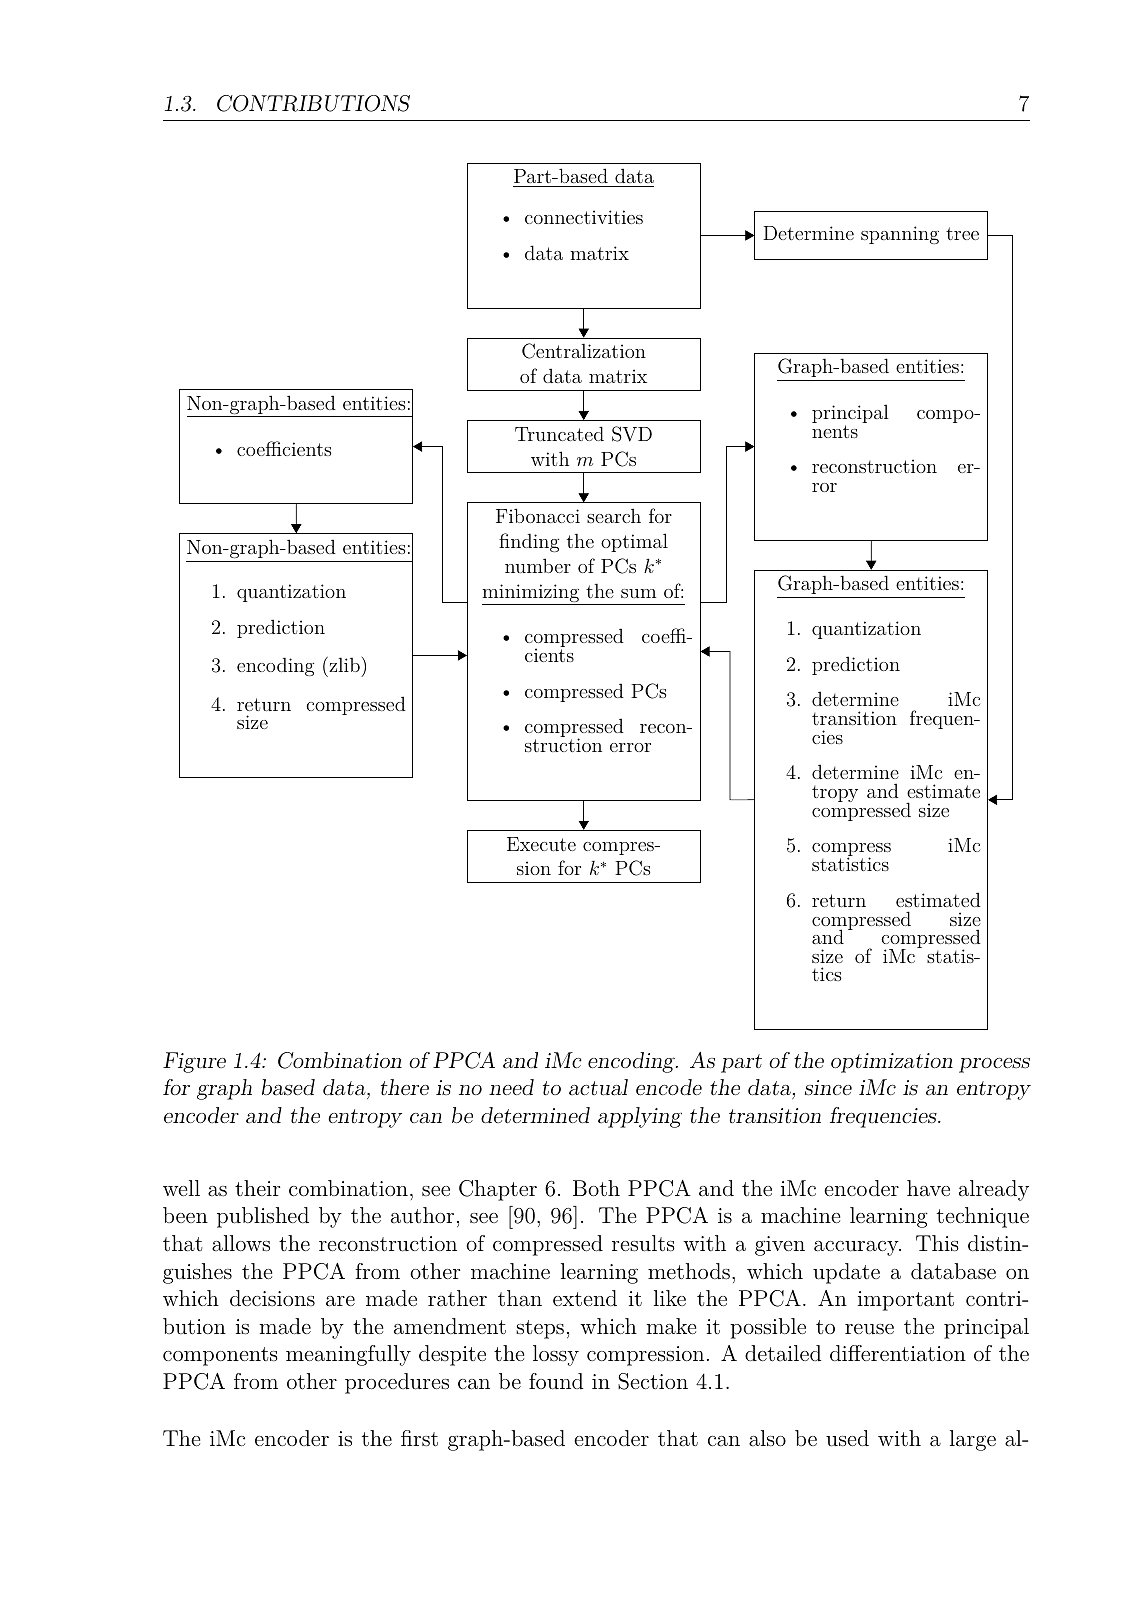 This image has width=1138, height=1609. Describe the element at coordinates (541, 844) in the image. I see `Execute` at that location.
